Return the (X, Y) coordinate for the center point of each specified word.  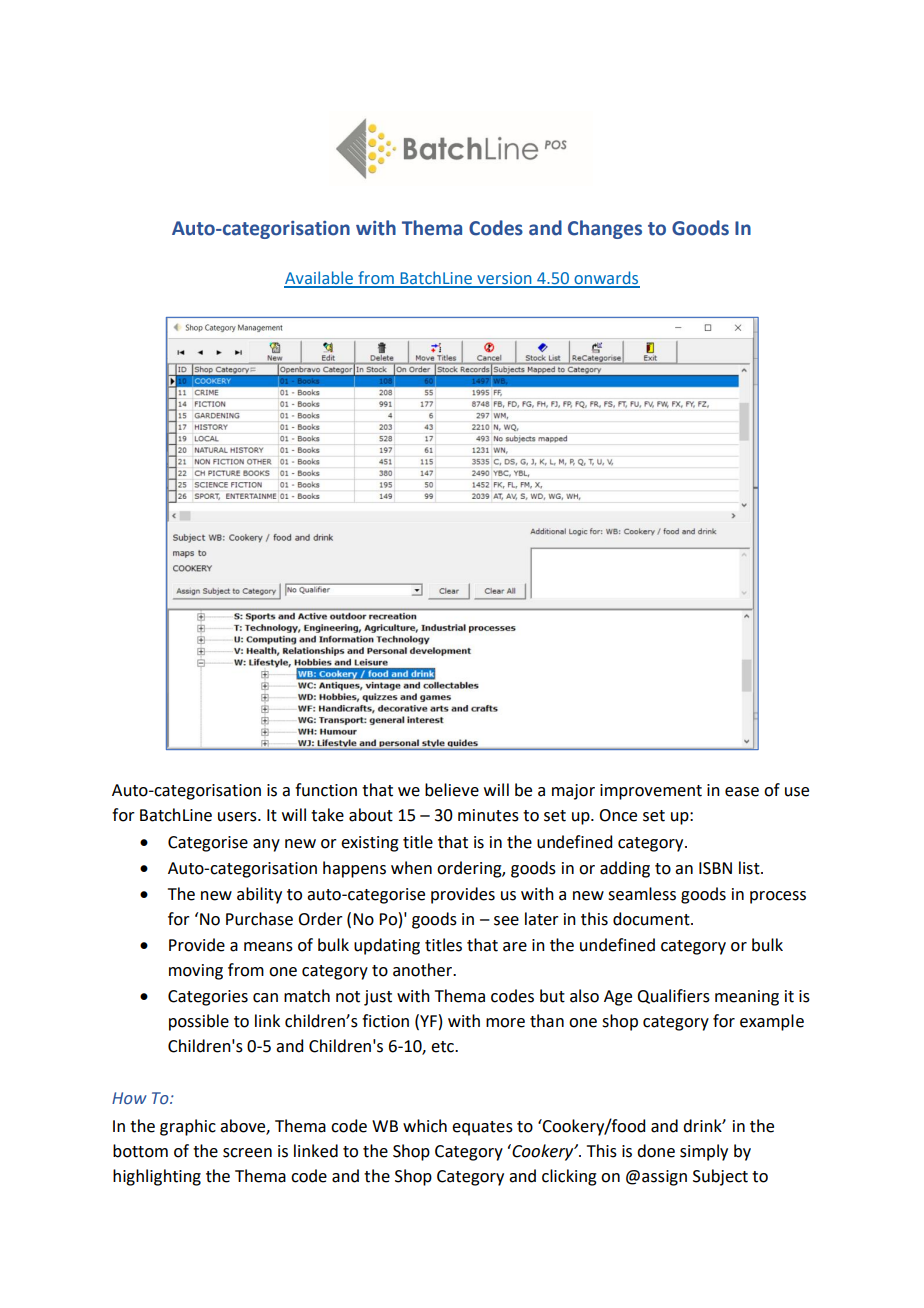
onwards (606, 279)
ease (742, 792)
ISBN (715, 868)
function (326, 790)
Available (319, 279)
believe (452, 790)
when (411, 868)
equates (482, 1128)
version (504, 279)
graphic (188, 1127)
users (238, 817)
